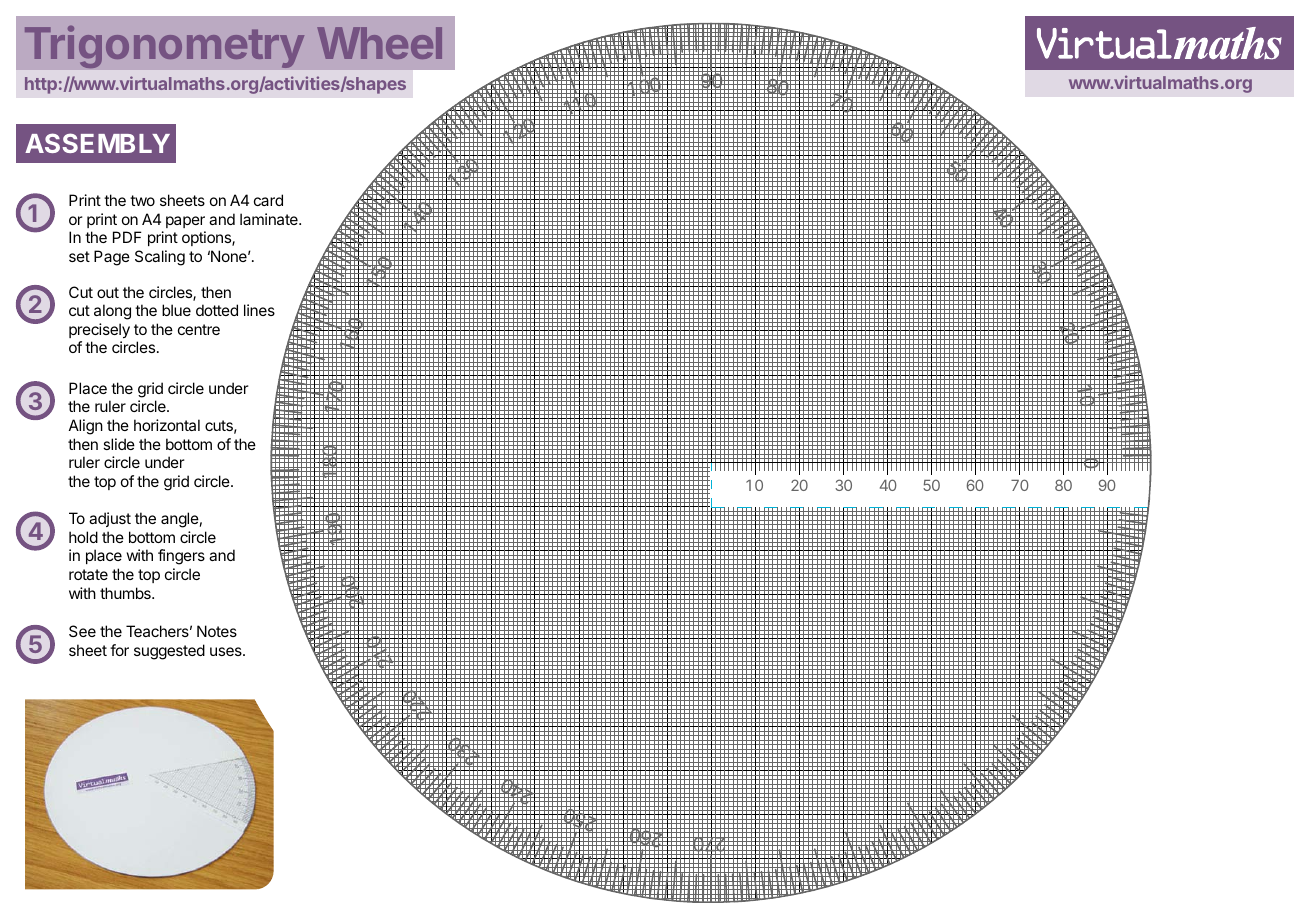 This page has width=1308, height=924. What do you see at coordinates (379, 43) in the page?
I see `Wheel` at bounding box center [379, 43].
